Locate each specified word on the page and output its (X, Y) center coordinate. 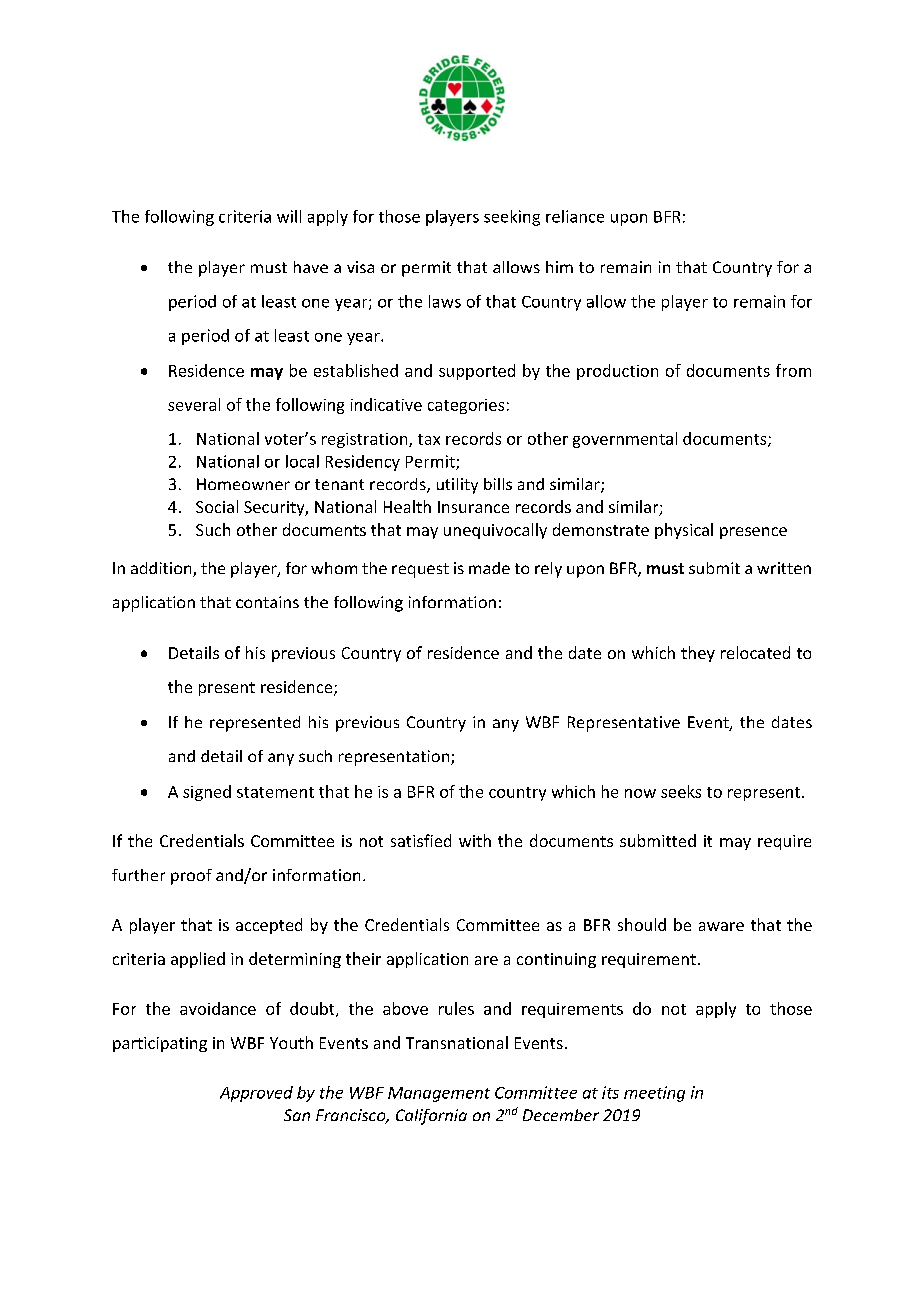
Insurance (473, 507)
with (475, 840)
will (289, 216)
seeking (512, 218)
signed (207, 793)
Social (217, 506)
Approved (256, 1094)
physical (684, 531)
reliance (575, 216)
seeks (681, 791)
